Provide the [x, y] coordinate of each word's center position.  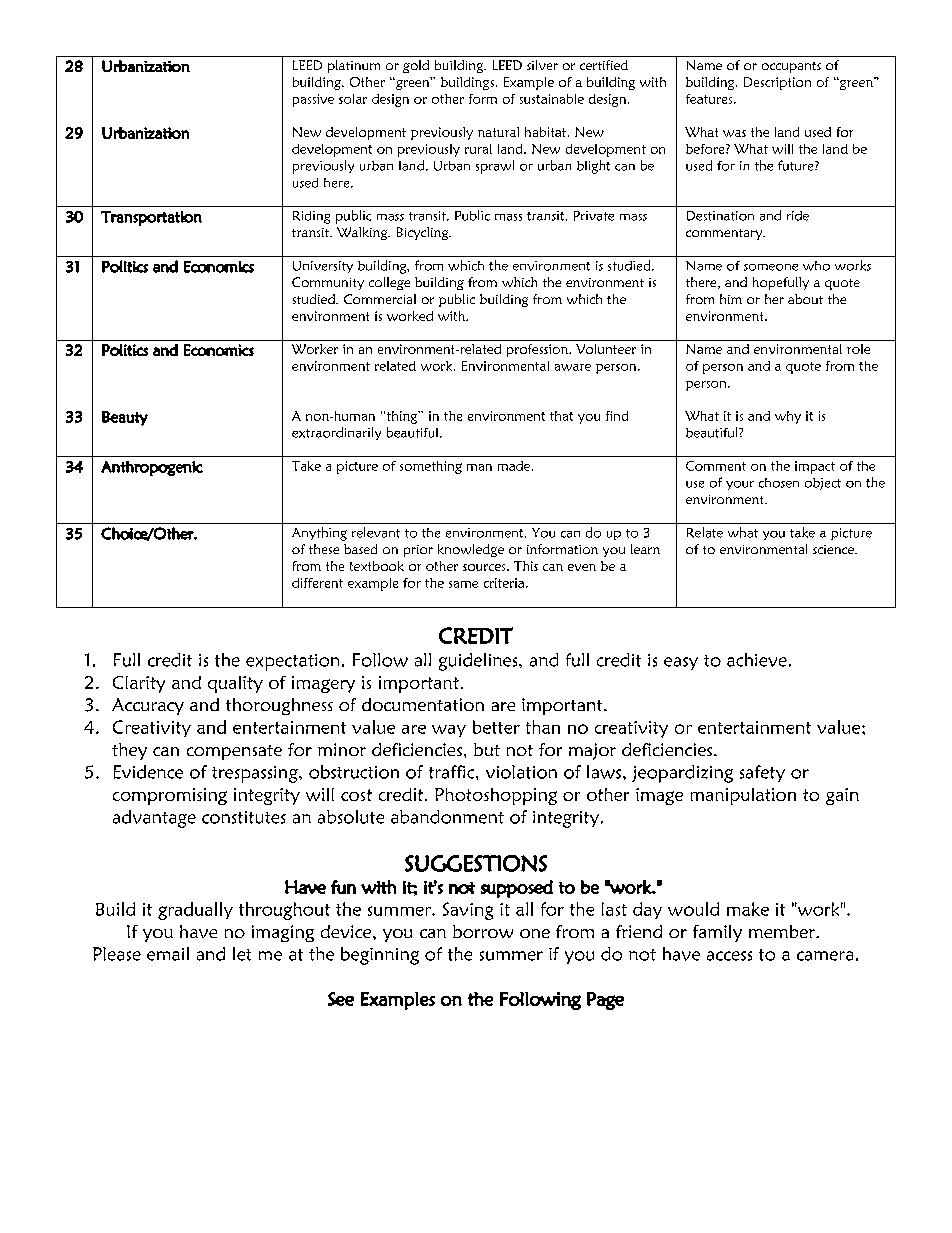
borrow [483, 931]
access [729, 956]
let [242, 954]
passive [313, 100]
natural [498, 132]
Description [777, 83]
